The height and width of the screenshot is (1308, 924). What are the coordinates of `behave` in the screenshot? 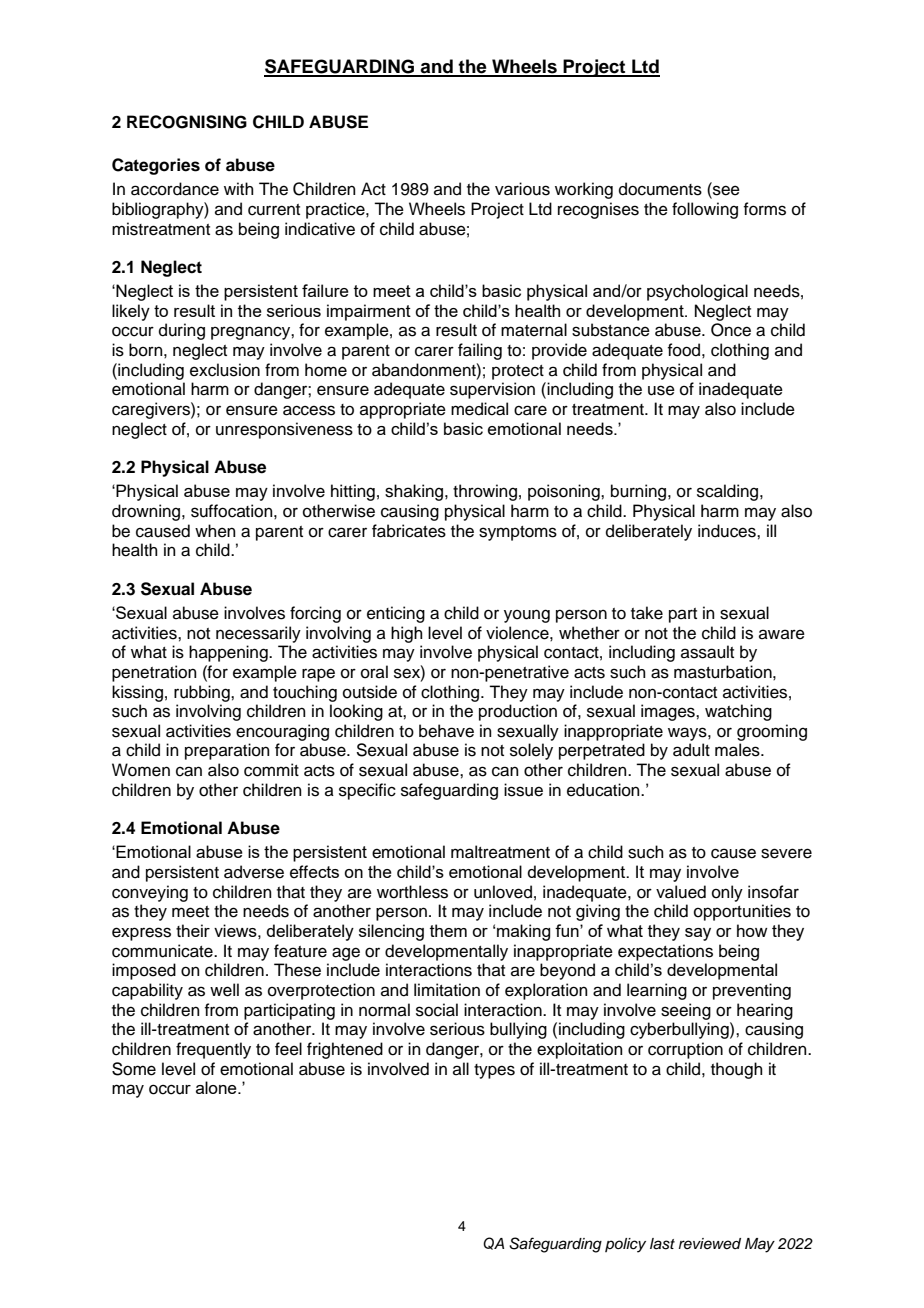 It's located at (446, 731).
